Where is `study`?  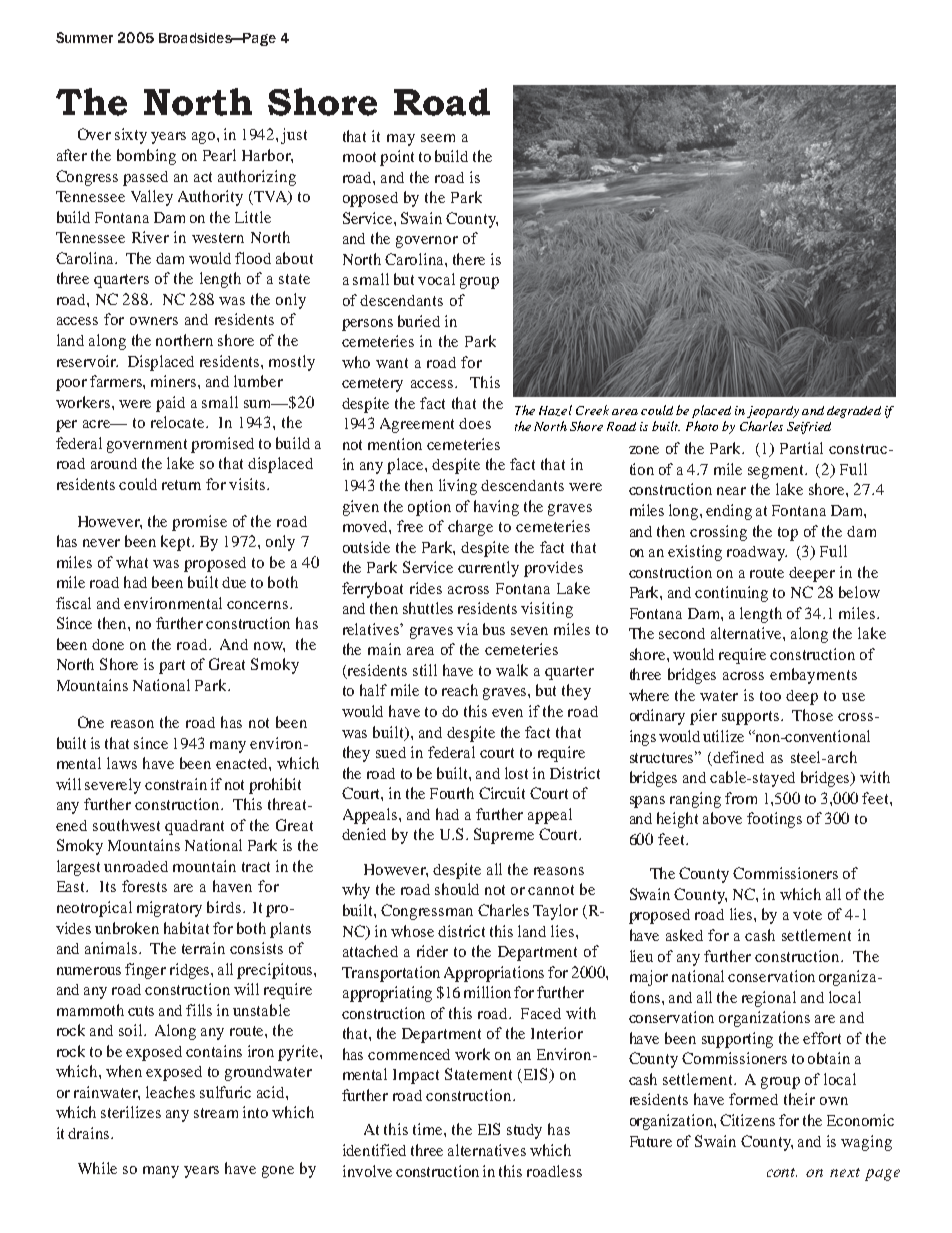
study is located at coordinates (524, 1131).
